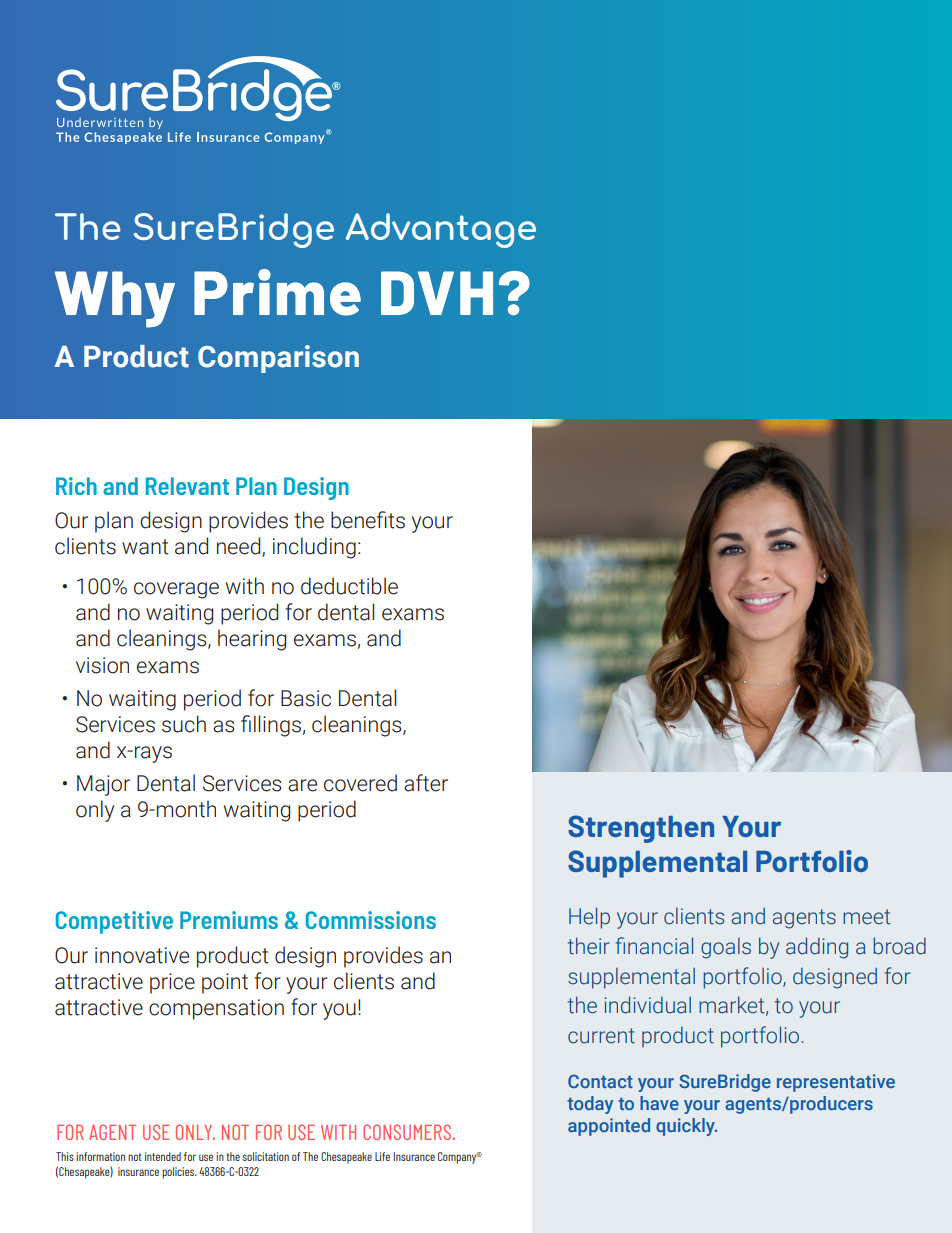  Describe the element at coordinates (368, 520) in the screenshot. I see `benefits` at that location.
